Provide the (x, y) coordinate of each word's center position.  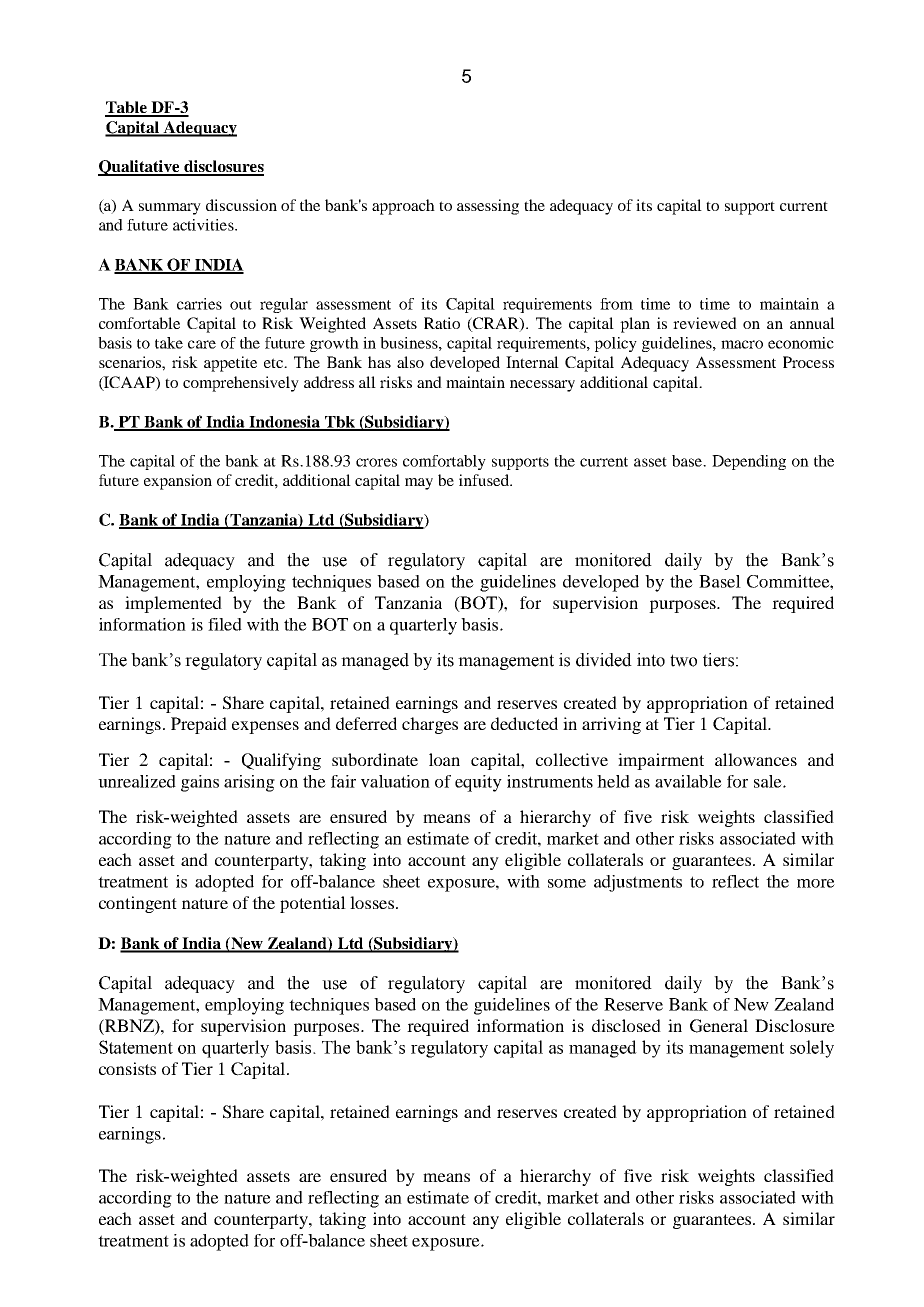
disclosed (626, 1025)
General (719, 1026)
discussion (241, 205)
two (683, 660)
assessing (488, 207)
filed (225, 624)
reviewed (705, 323)
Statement (136, 1047)
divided (604, 660)
